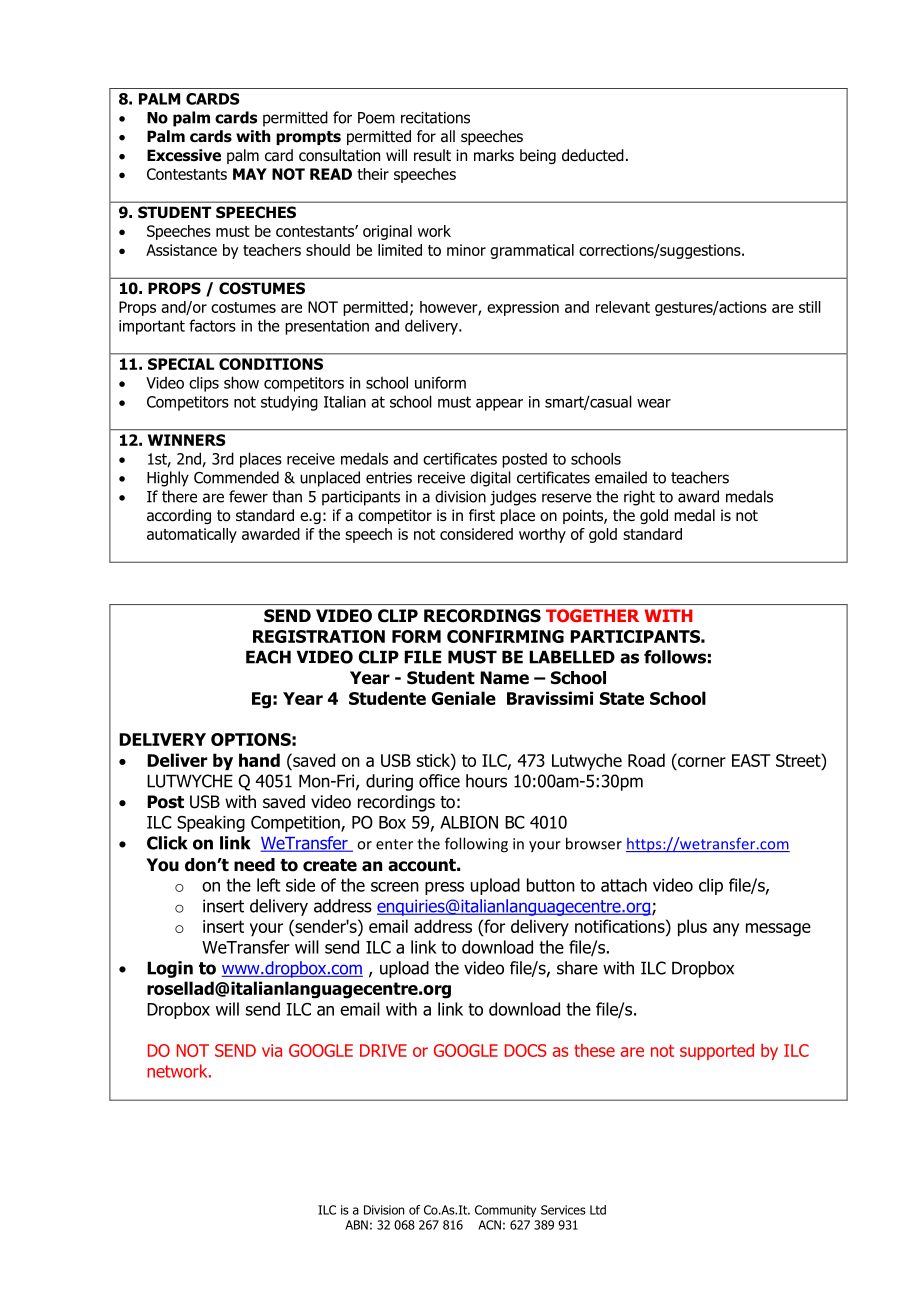 The height and width of the screenshot is (1308, 924). I want to click on REGISTRATION, so click(319, 636).
